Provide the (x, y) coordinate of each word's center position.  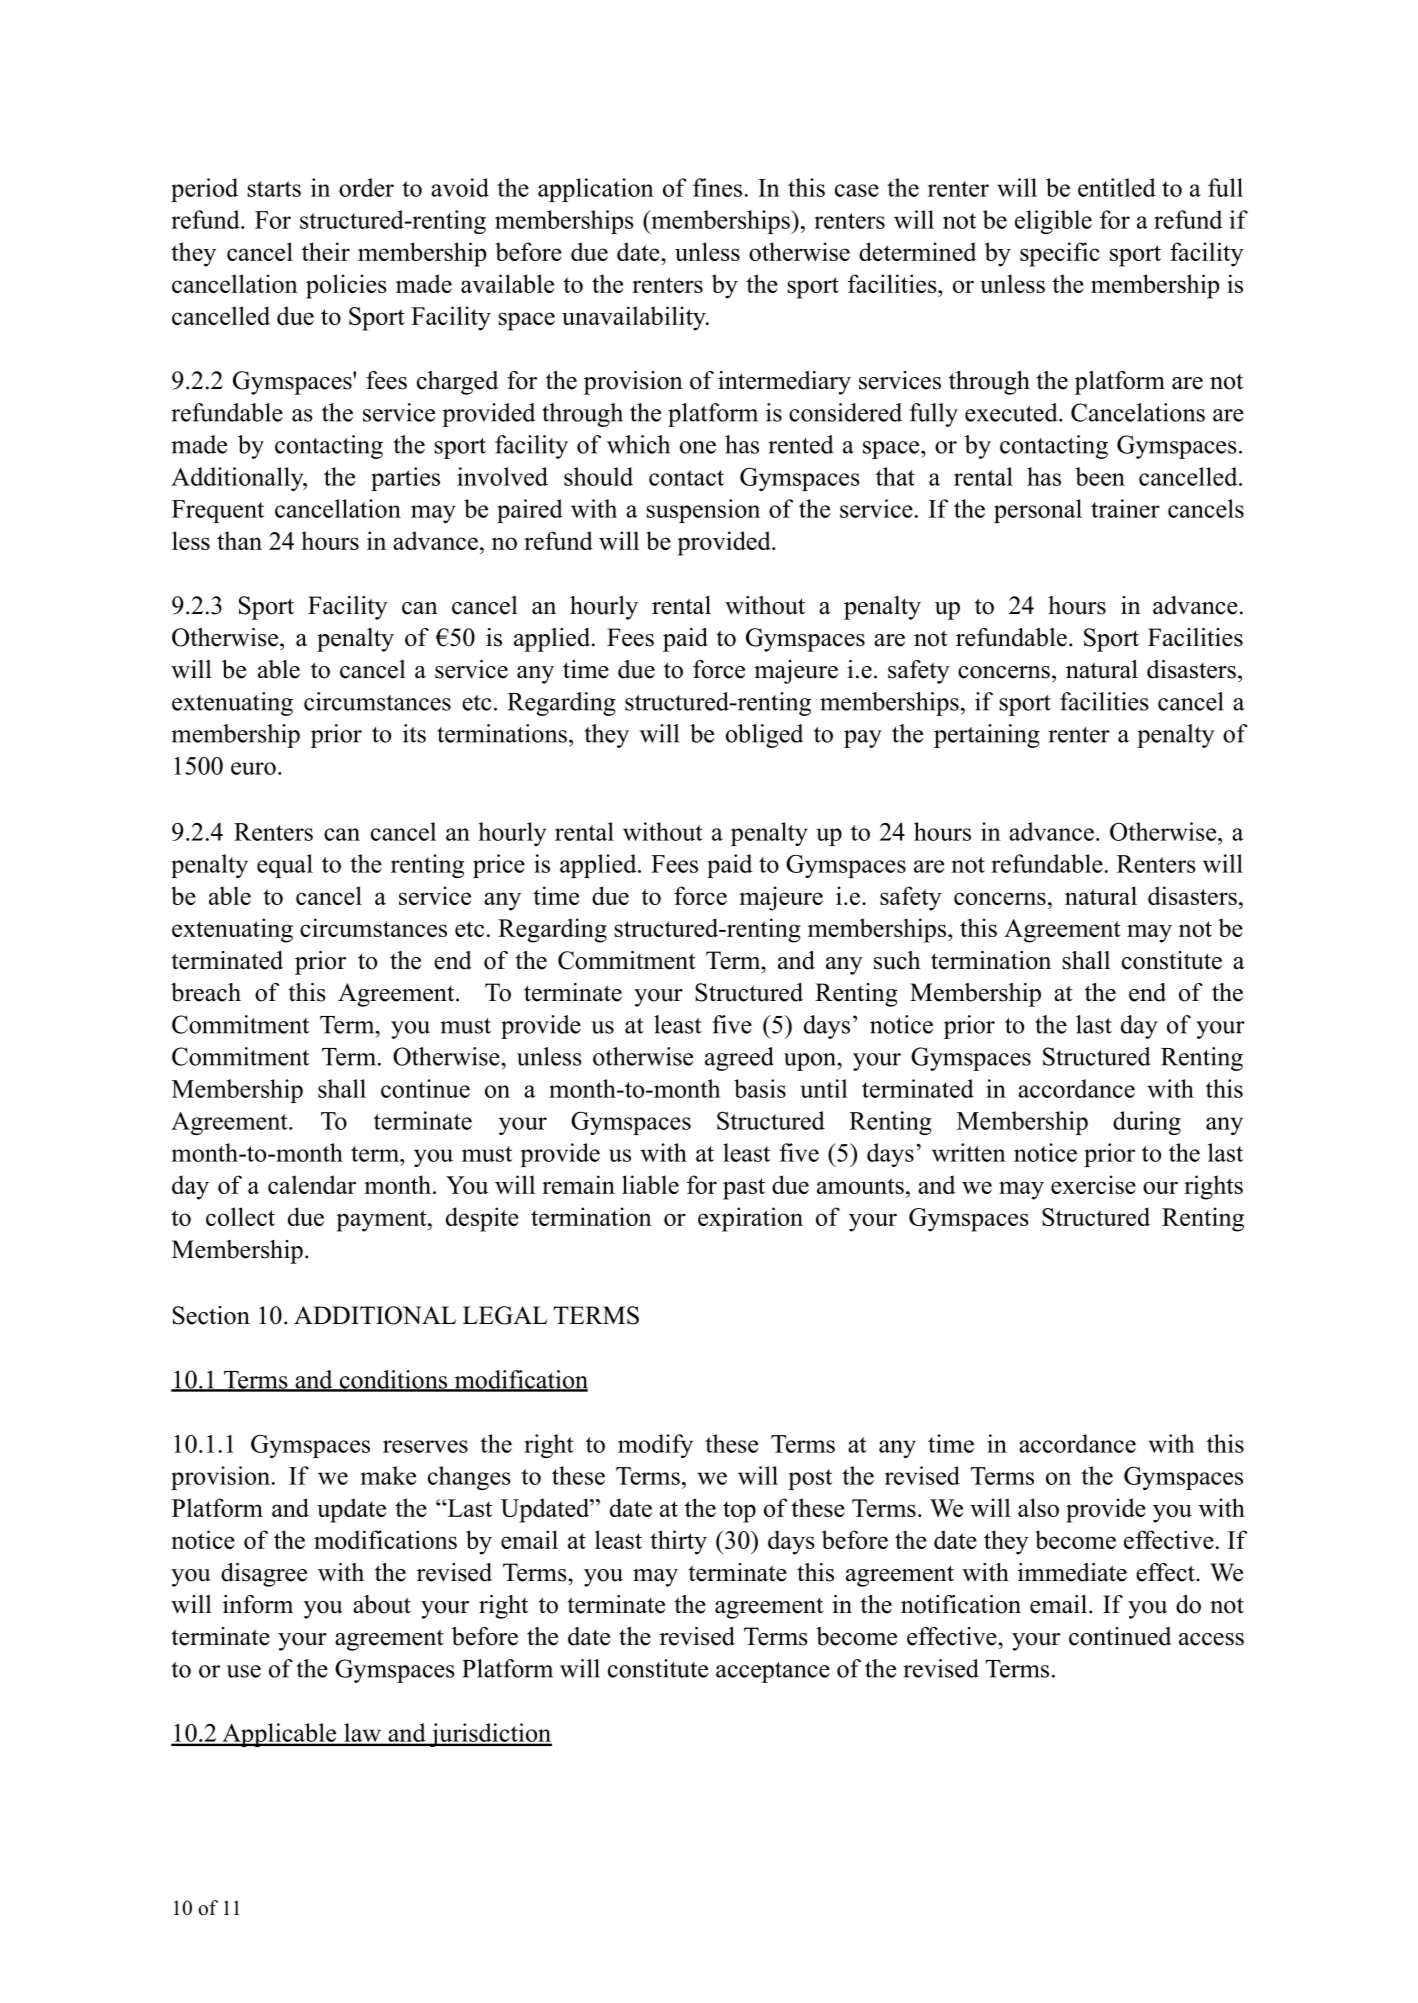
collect (240, 1216)
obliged (764, 736)
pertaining (987, 736)
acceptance (773, 1672)
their (326, 251)
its (414, 733)
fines (717, 187)
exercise (1093, 1184)
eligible (1053, 222)
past (744, 1189)
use (243, 1671)
